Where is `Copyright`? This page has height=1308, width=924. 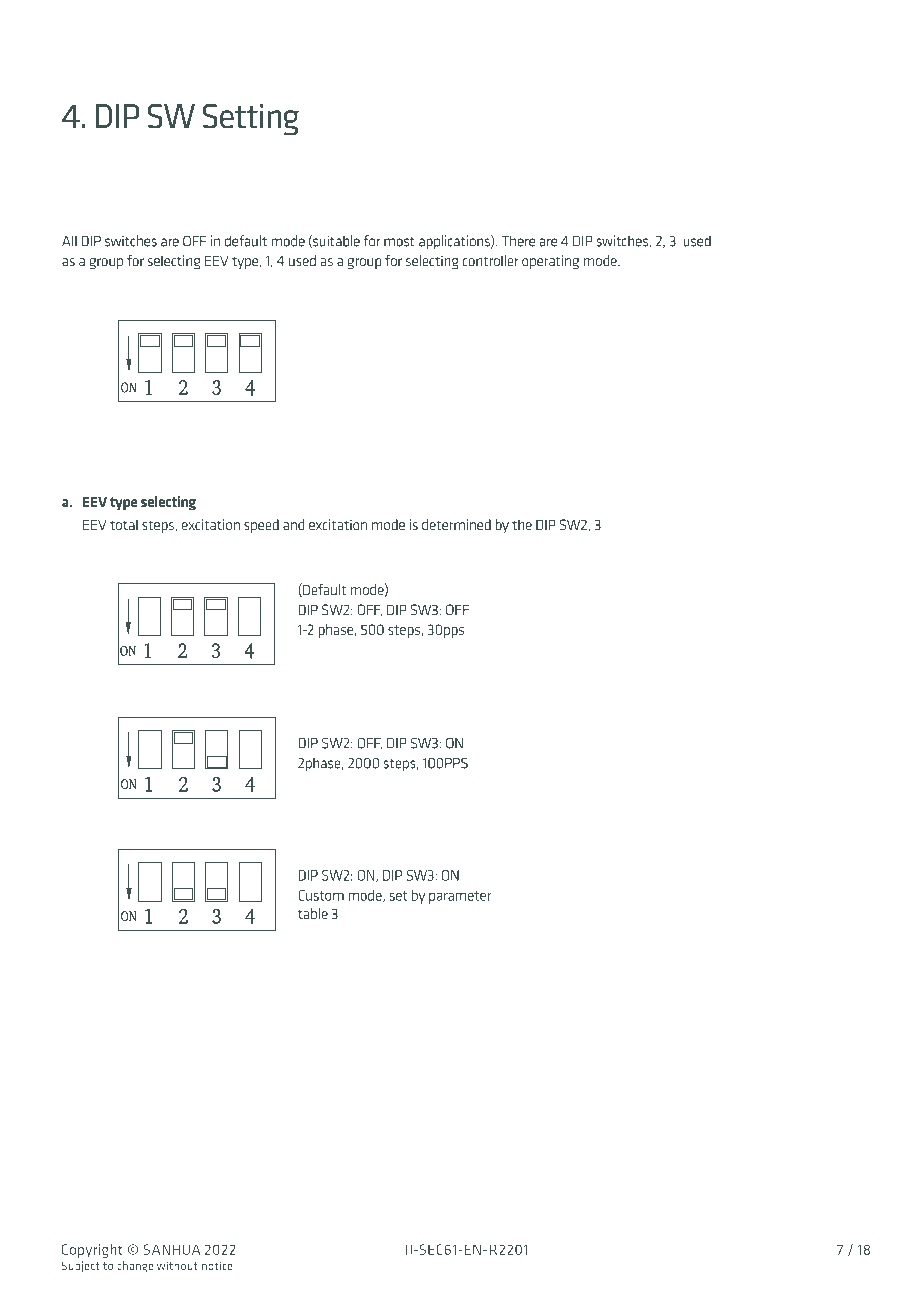 Copyright is located at coordinates (92, 1251).
